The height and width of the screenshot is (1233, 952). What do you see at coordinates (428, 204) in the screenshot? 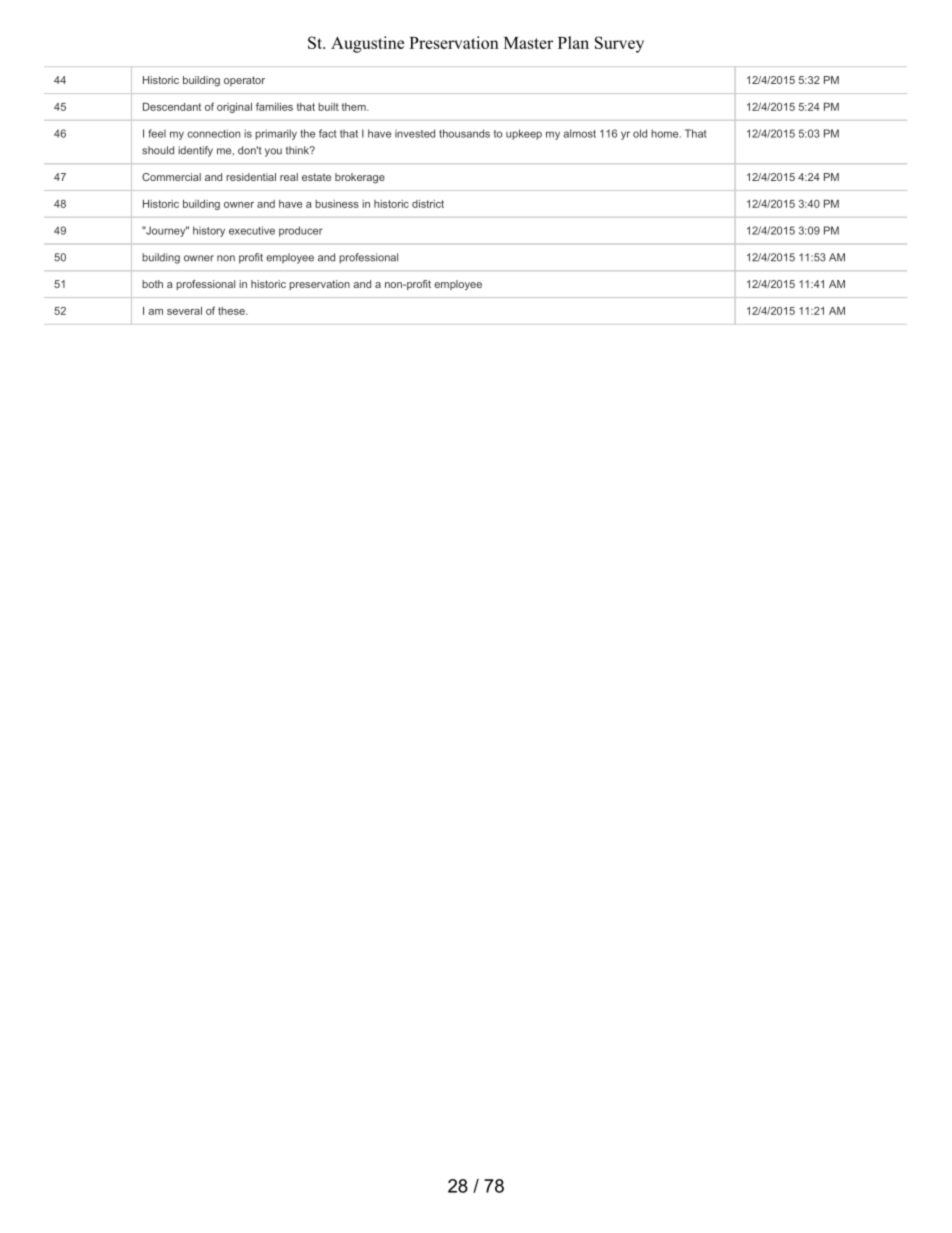
I see `district` at bounding box center [428, 204].
